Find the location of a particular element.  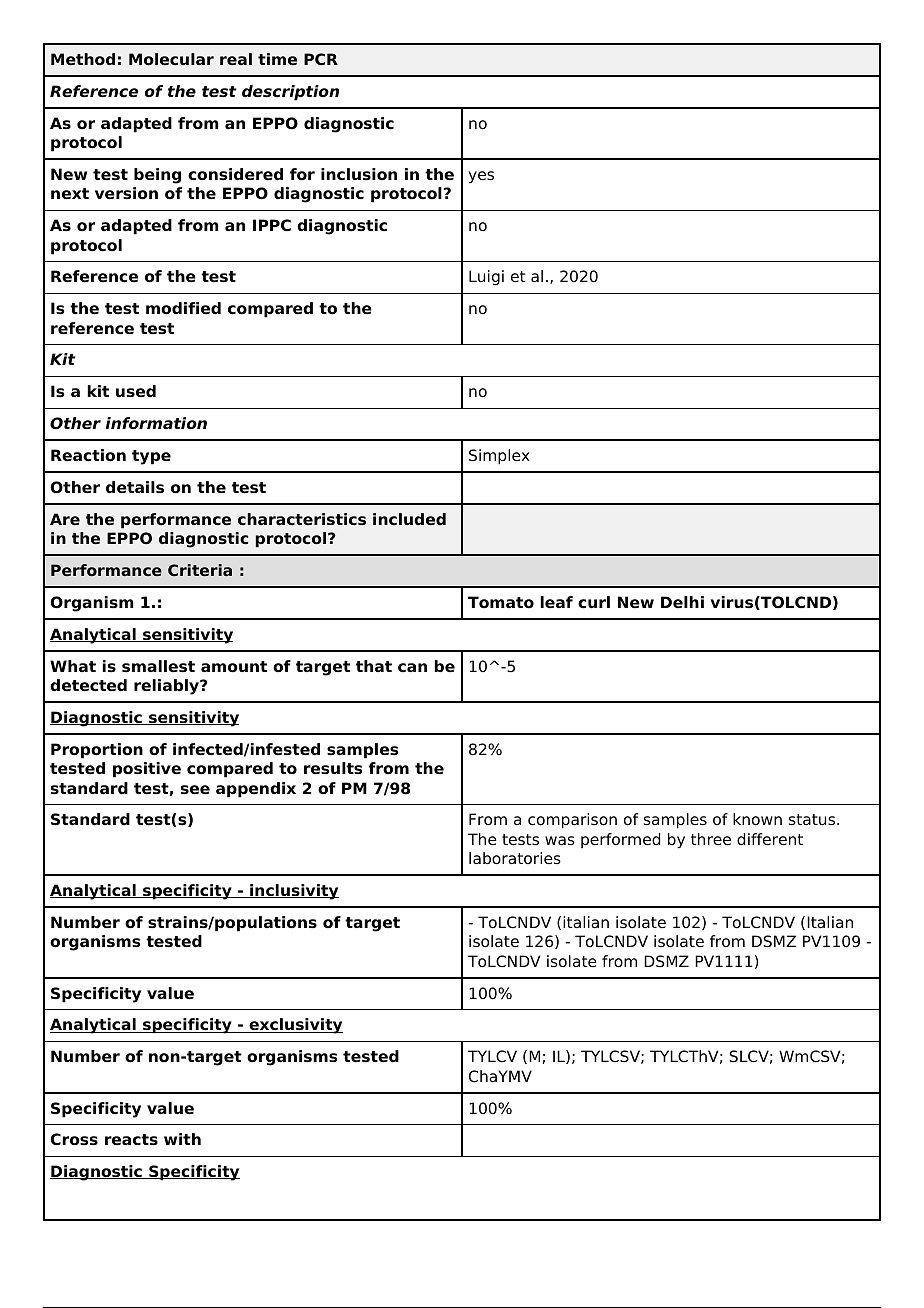

yes is located at coordinates (481, 177).
